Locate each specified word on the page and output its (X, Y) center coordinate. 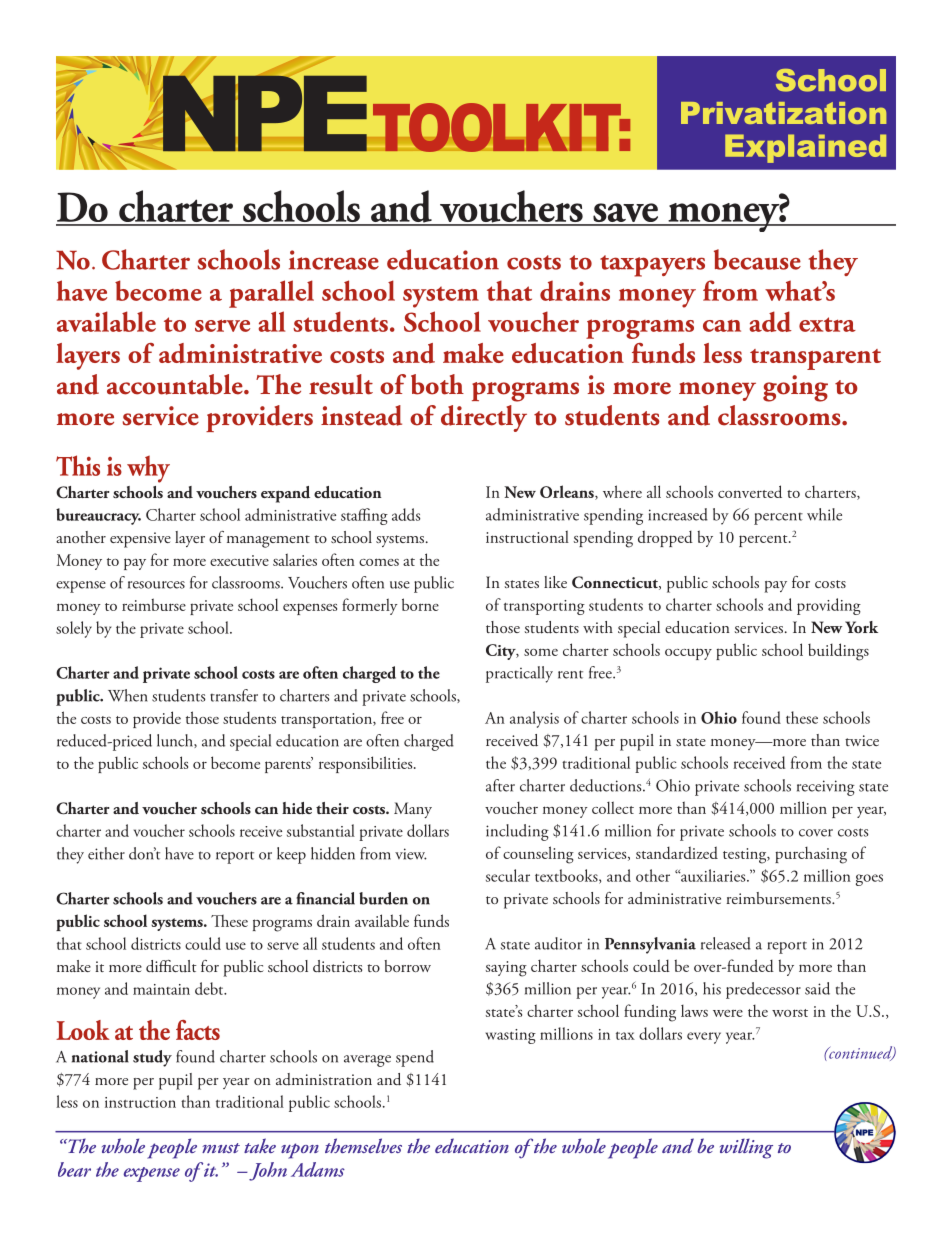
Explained (805, 148)
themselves (363, 1145)
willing (746, 1148)
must (221, 1148)
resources (156, 585)
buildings (838, 652)
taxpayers (652, 266)
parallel (271, 294)
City (502, 652)
